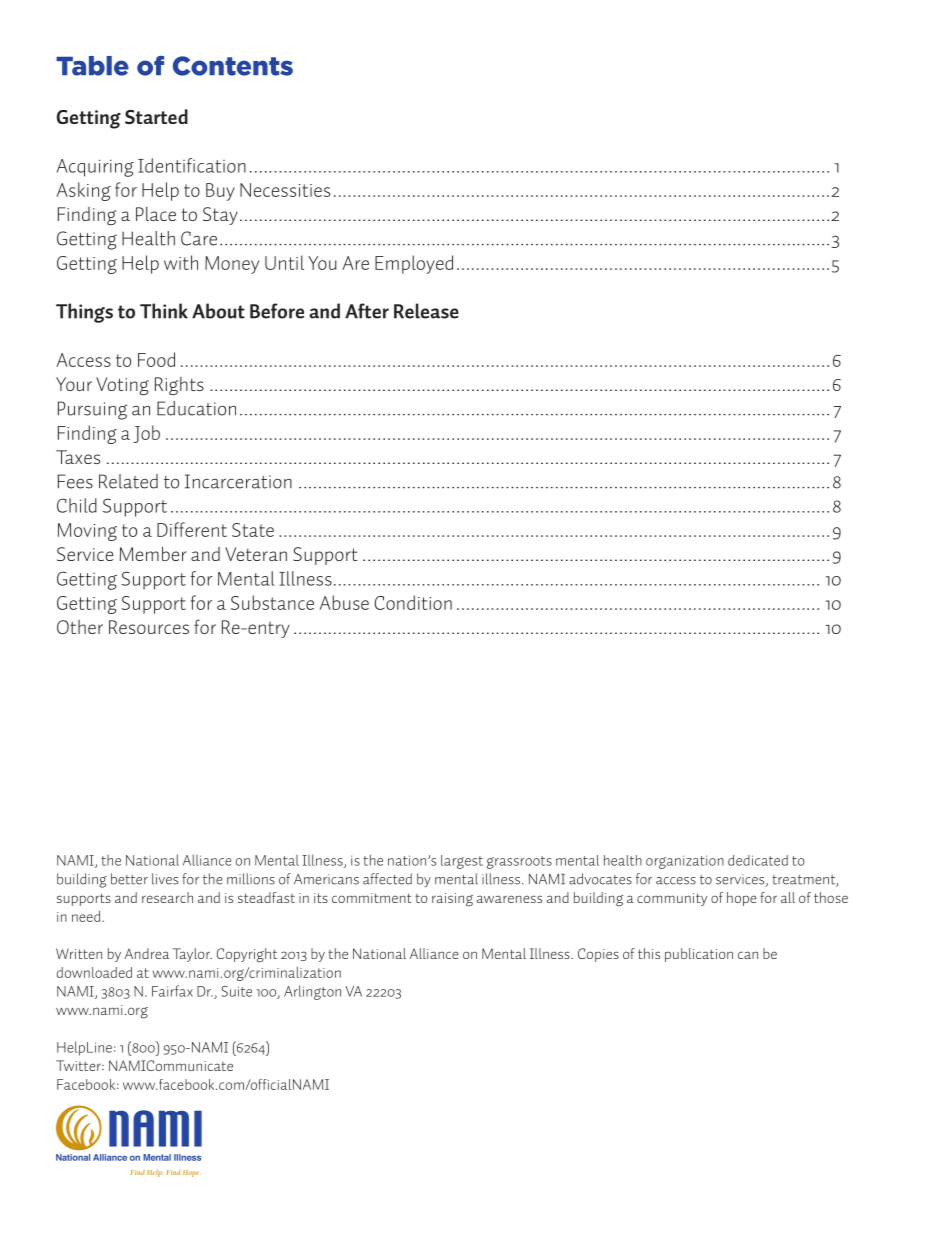 The height and width of the image is (1233, 952). Describe the element at coordinates (156, 116) in the image. I see `Started` at that location.
